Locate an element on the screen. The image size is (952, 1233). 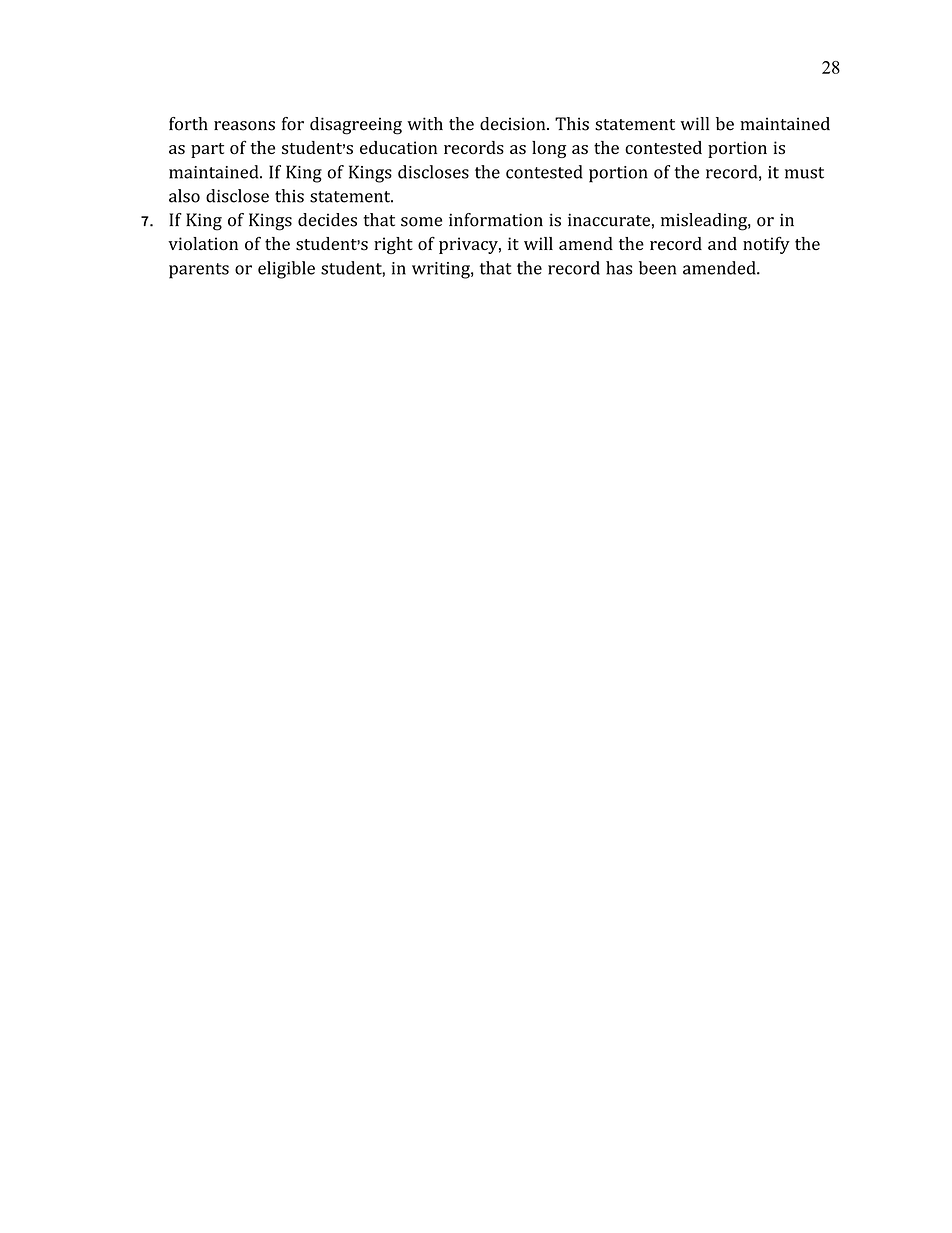
long is located at coordinates (549, 149).
